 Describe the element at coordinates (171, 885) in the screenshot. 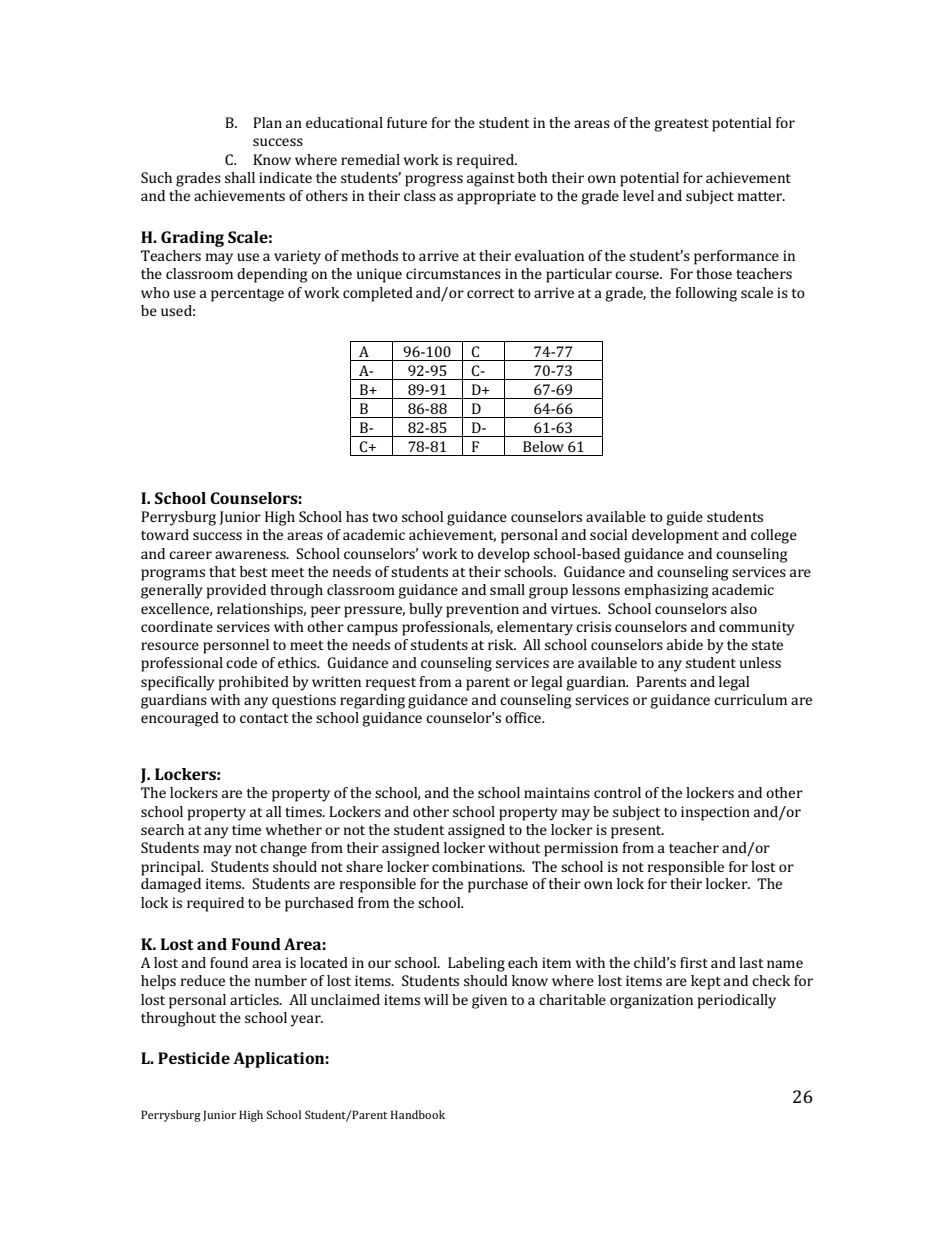

I see `damaged` at that location.
